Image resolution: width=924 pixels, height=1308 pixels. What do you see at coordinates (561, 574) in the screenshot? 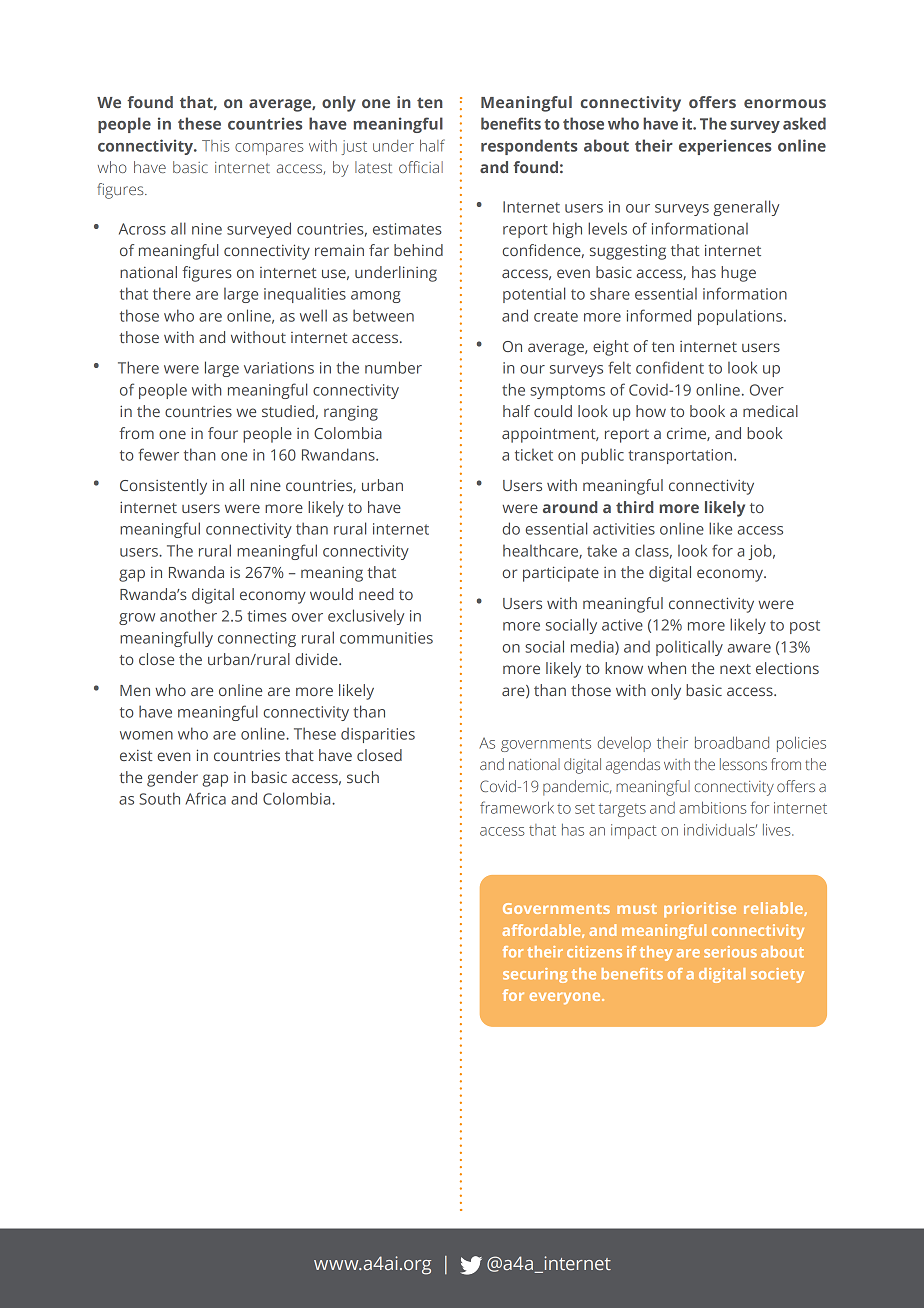
I see `participate` at bounding box center [561, 574].
